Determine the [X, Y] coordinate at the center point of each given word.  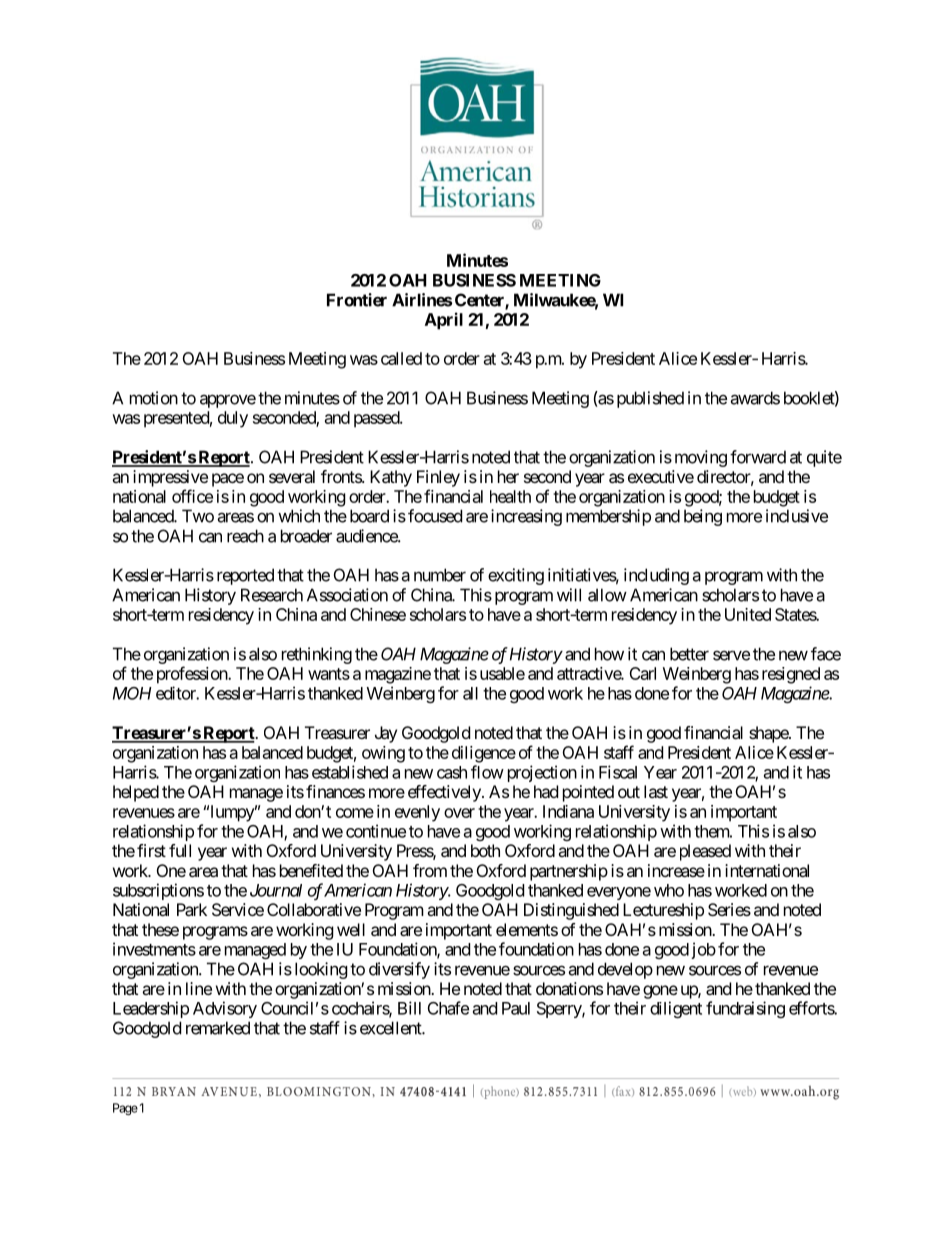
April [444, 321]
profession [193, 675]
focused [435, 516]
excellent [391, 1028]
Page [125, 1109]
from [430, 870]
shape [769, 734]
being [703, 517]
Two [198, 516]
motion [154, 398]
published [650, 399]
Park [192, 909]
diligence [484, 754]
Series [729, 909]
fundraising [745, 1009]
